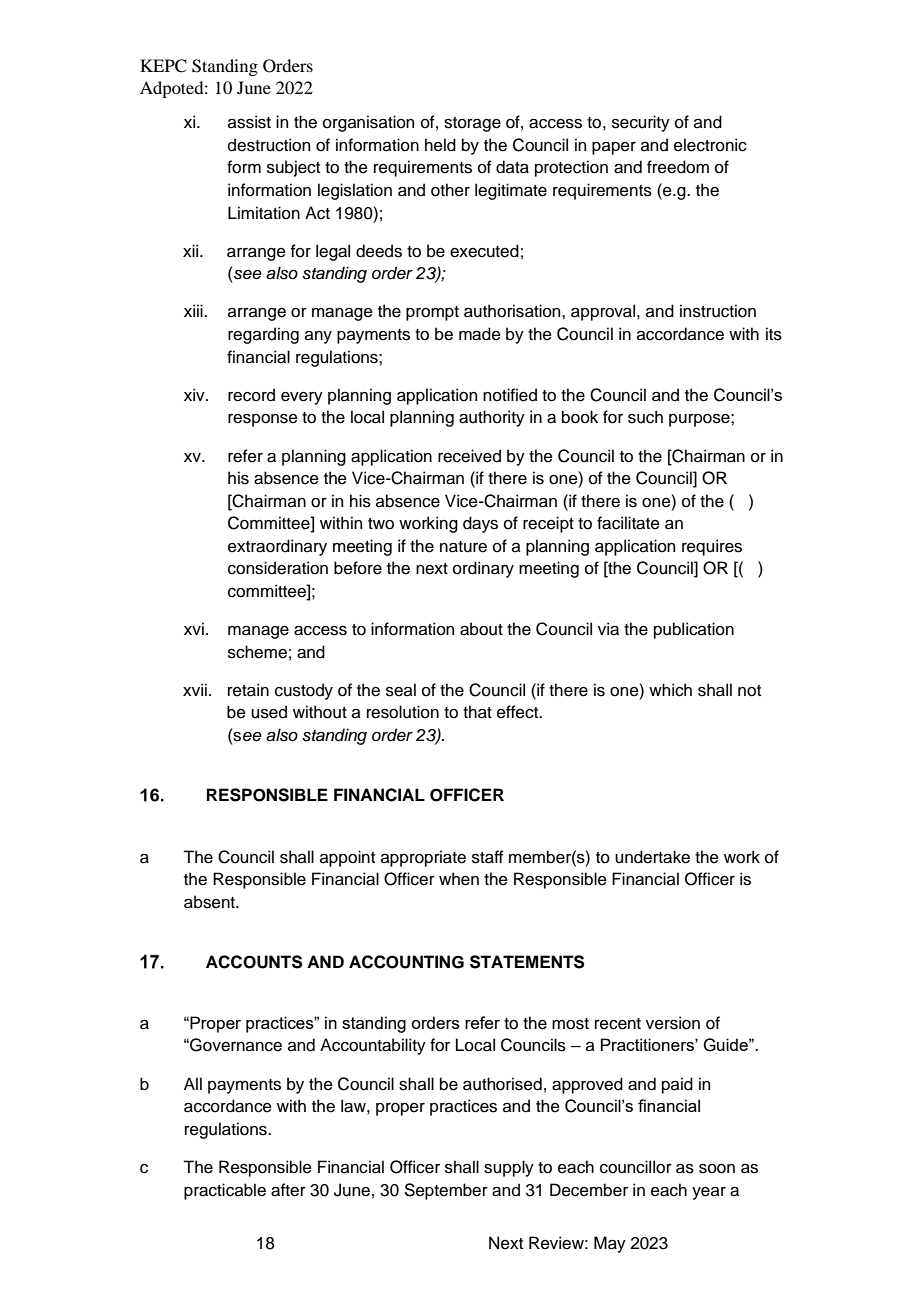 This screenshot has width=924, height=1307. What do you see at coordinates (211, 902) in the screenshot?
I see `absent` at bounding box center [211, 902].
